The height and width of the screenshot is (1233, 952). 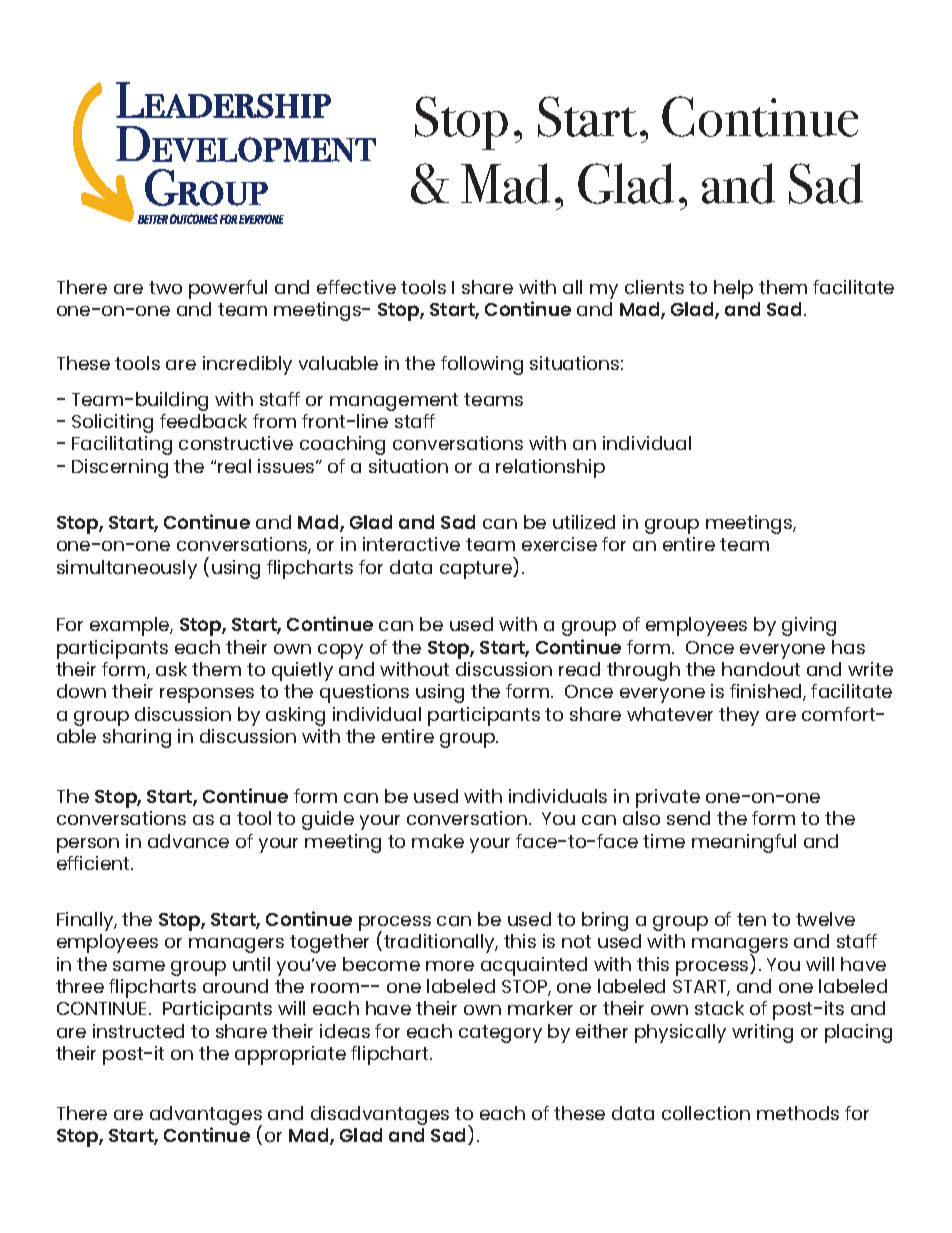 What do you see at coordinates (188, 841) in the screenshot?
I see `advance` at bounding box center [188, 841].
